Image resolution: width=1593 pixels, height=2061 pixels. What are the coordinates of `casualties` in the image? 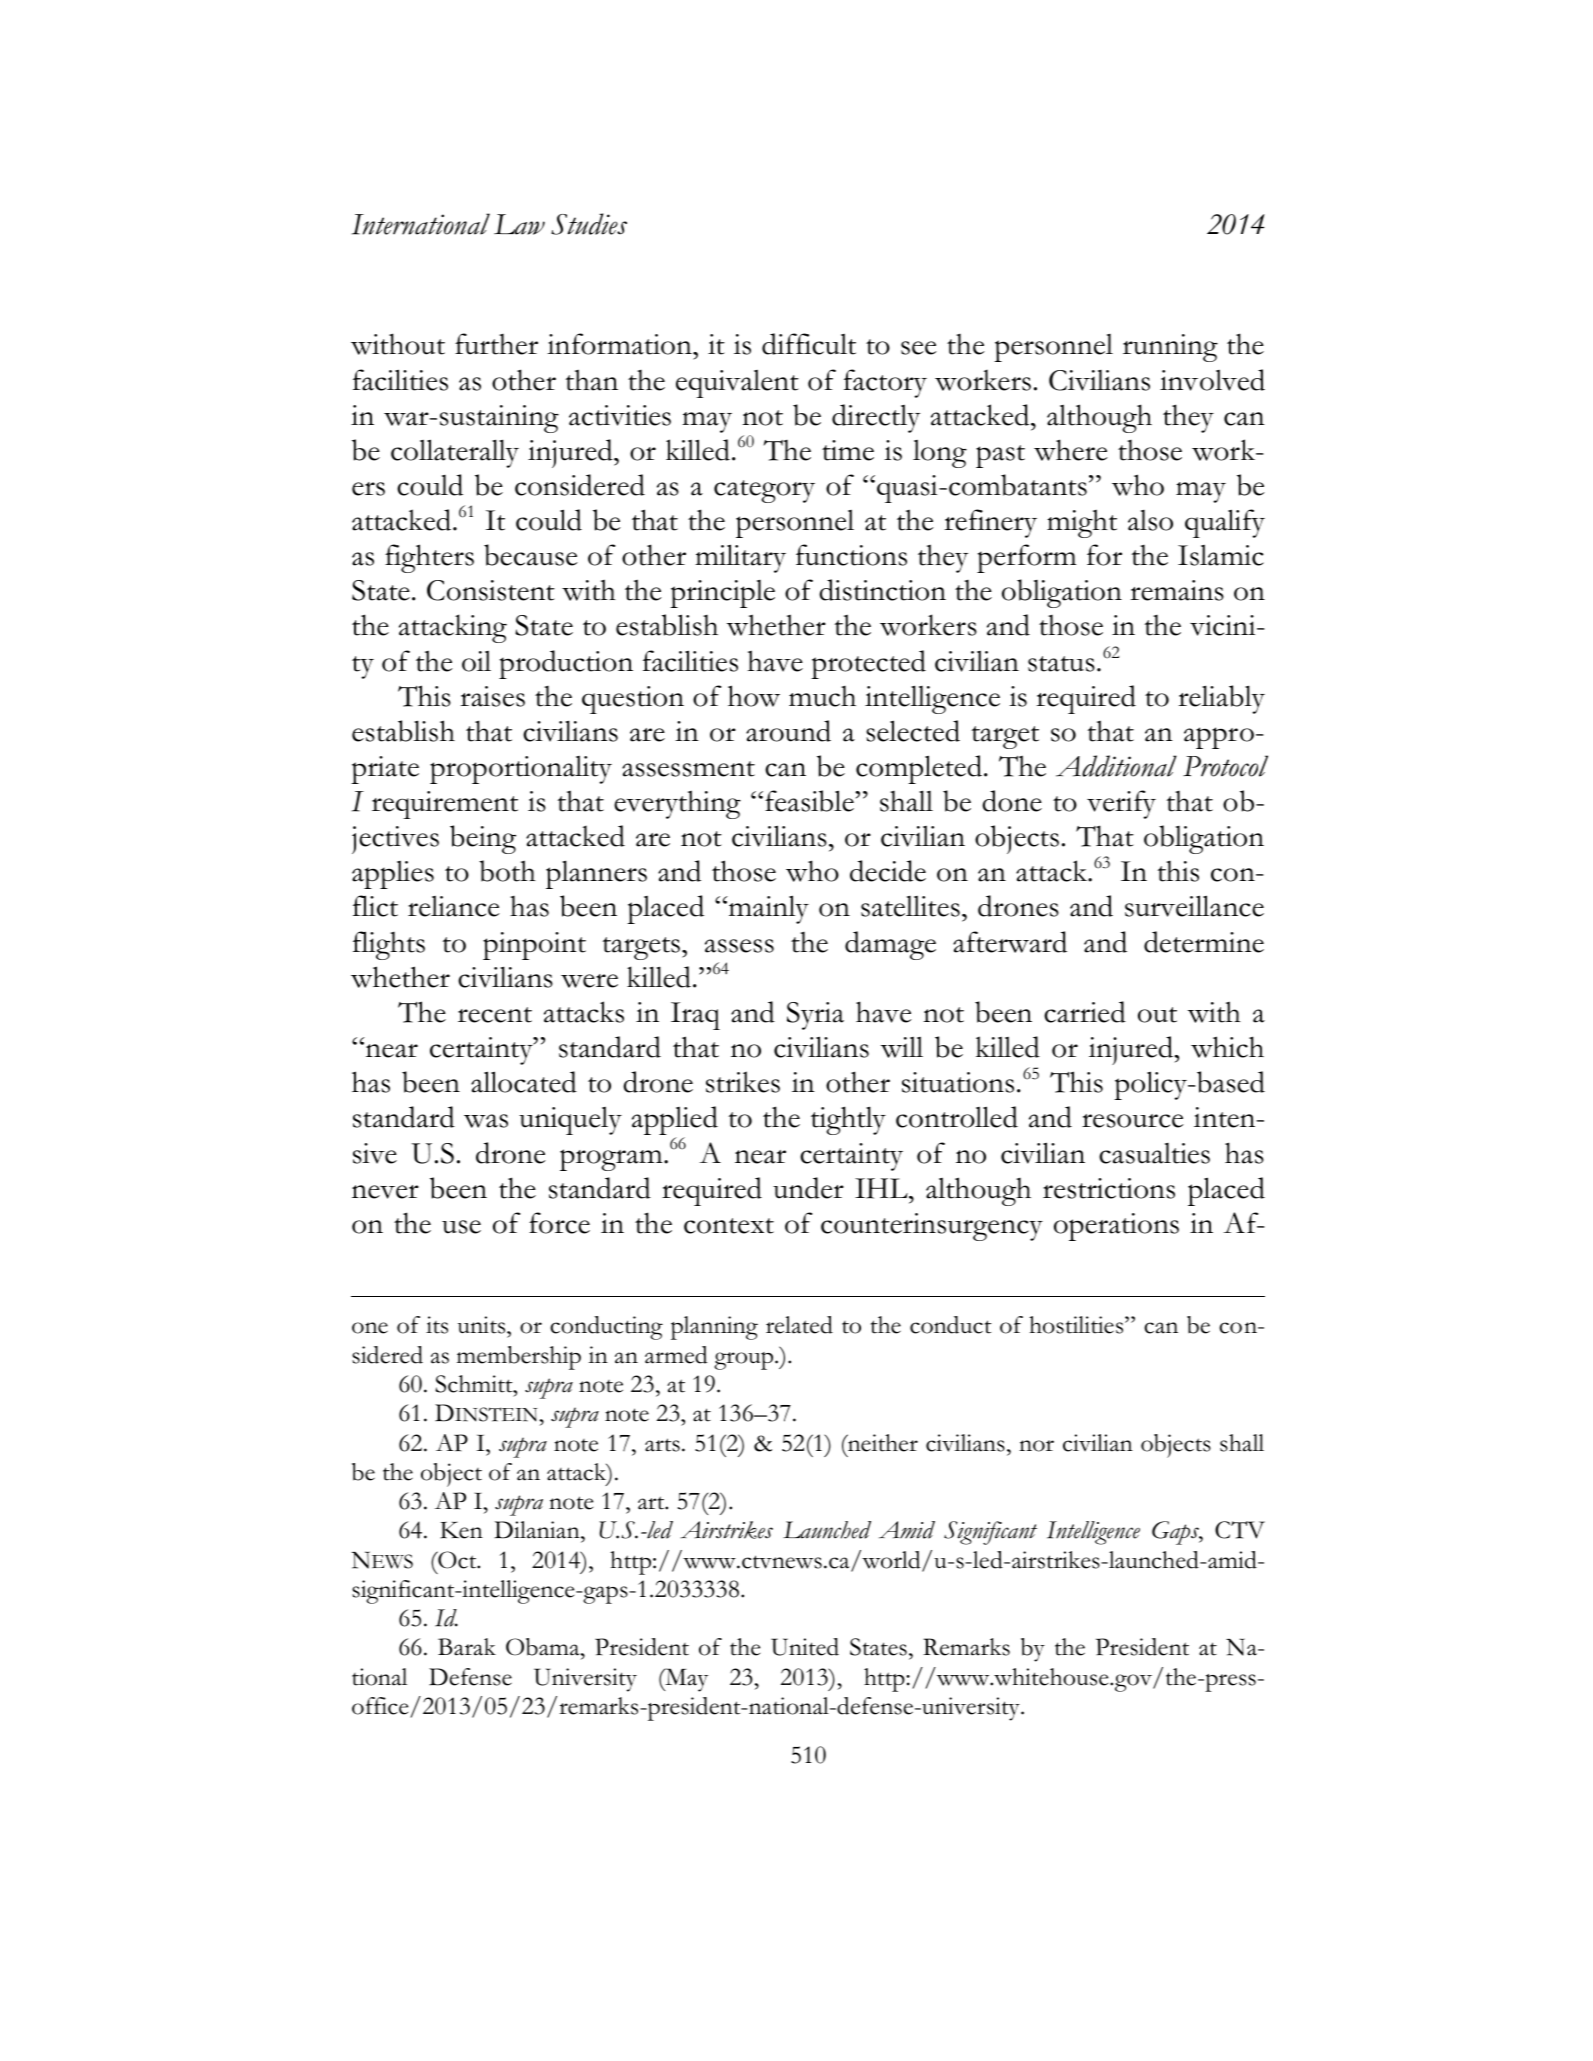 It's located at (1154, 1153).
